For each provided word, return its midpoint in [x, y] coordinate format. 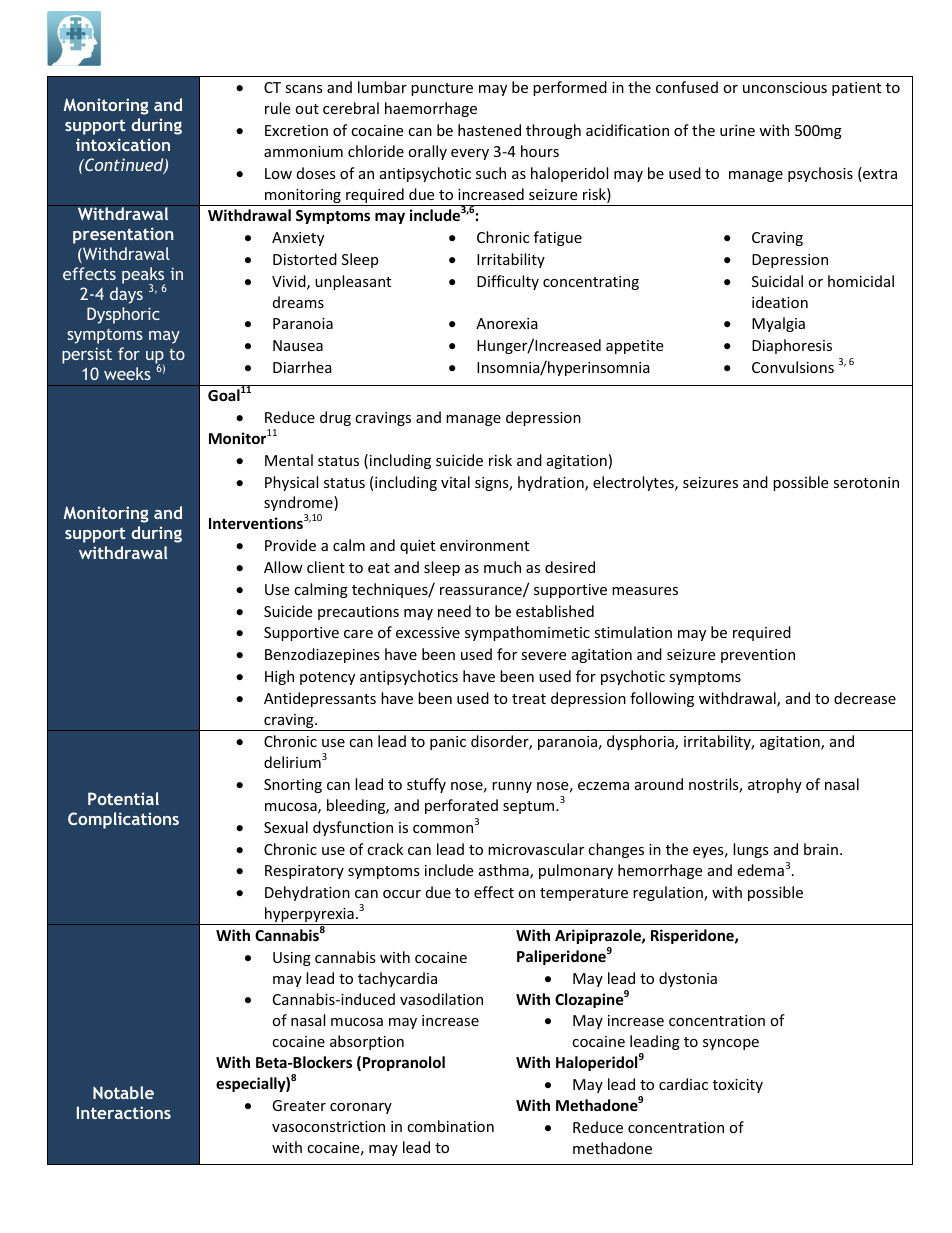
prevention [758, 656]
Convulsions [793, 367]
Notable [123, 1092]
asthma [505, 871]
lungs [751, 850]
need [454, 611]
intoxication [123, 144]
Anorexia [507, 323]
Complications [123, 820]
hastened [489, 130]
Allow [283, 567]
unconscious [785, 87]
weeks [127, 373]
